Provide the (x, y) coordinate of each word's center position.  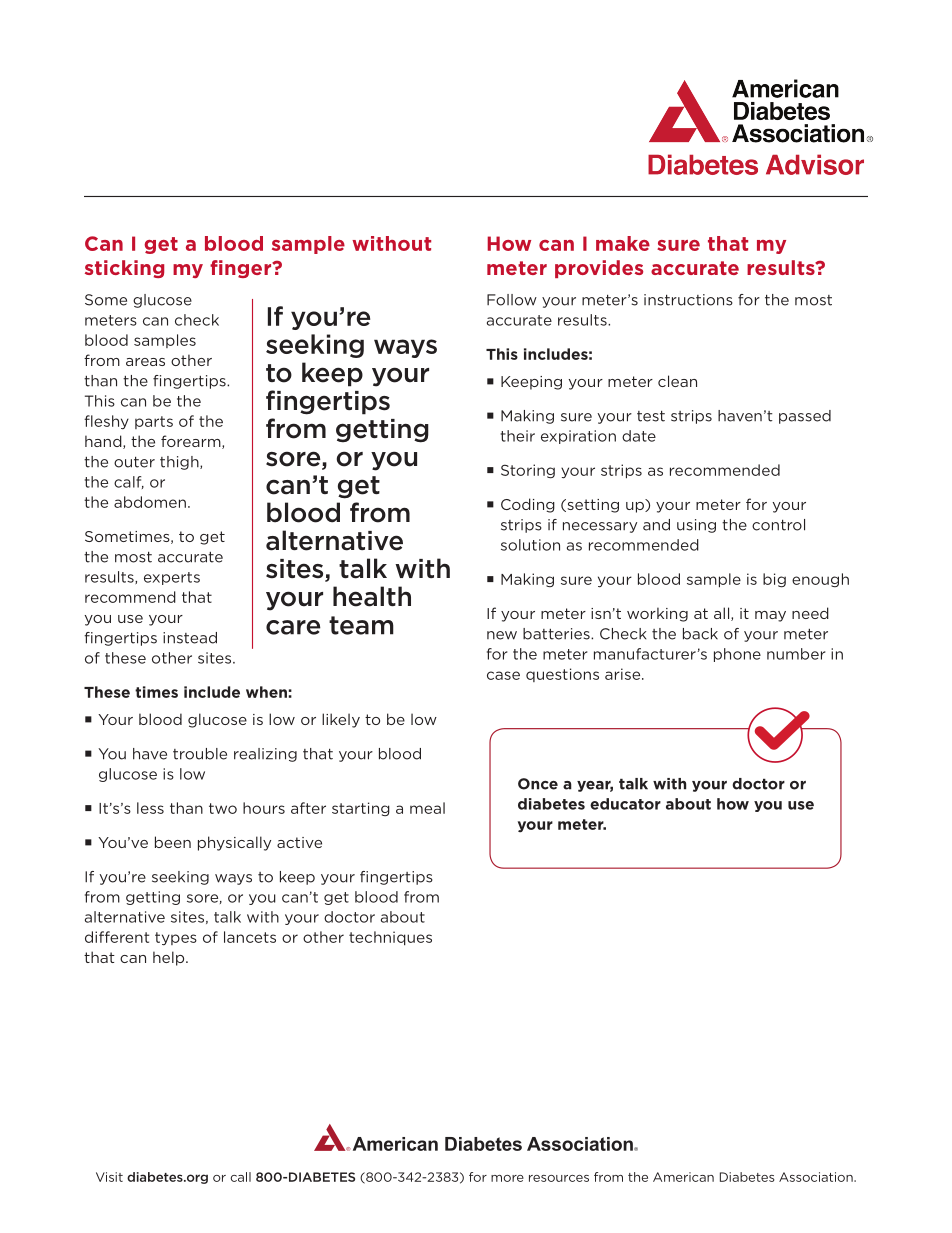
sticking (124, 269)
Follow (512, 300)
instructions (688, 300)
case (503, 675)
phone (737, 655)
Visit (109, 1177)
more (507, 1178)
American (683, 1177)
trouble (200, 754)
